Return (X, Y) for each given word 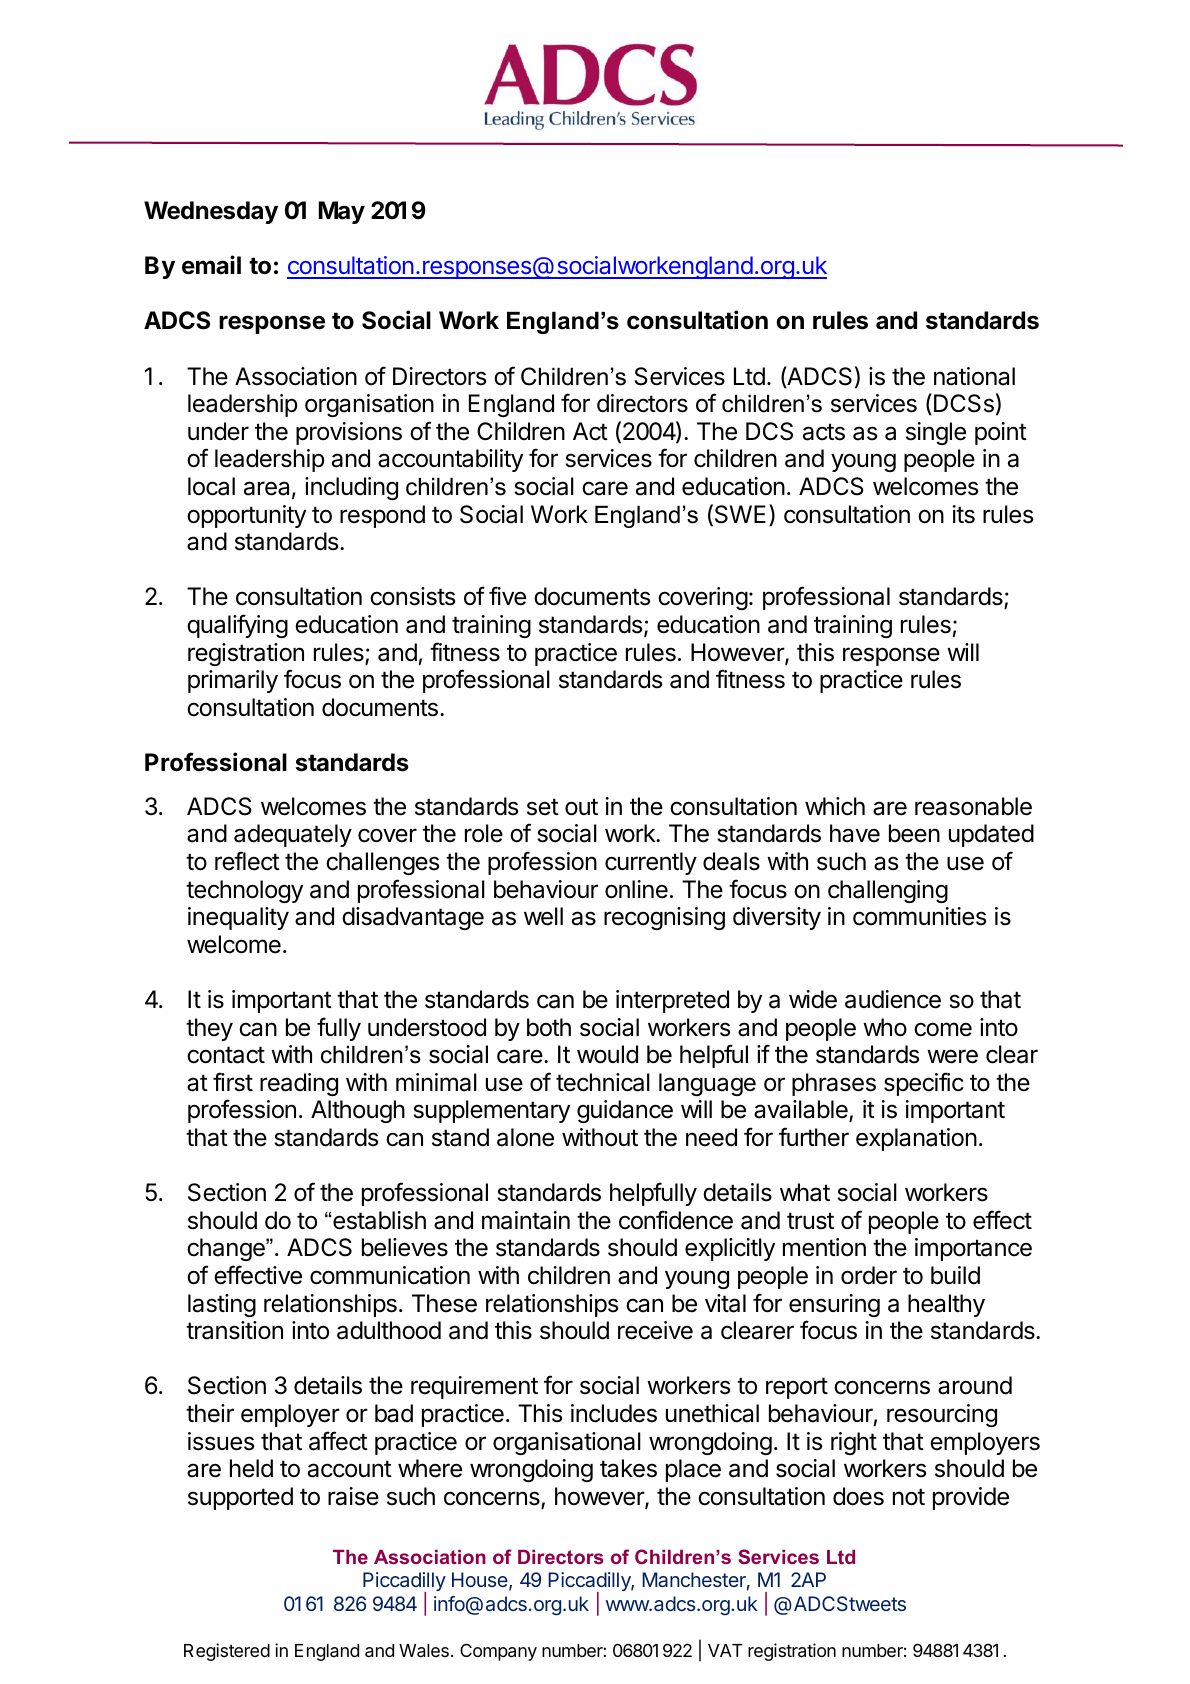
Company (498, 1652)
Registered (227, 1652)
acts (824, 432)
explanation (916, 1139)
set (543, 807)
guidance (625, 1111)
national (974, 376)
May (342, 212)
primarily (233, 681)
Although (358, 1111)
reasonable (973, 806)
